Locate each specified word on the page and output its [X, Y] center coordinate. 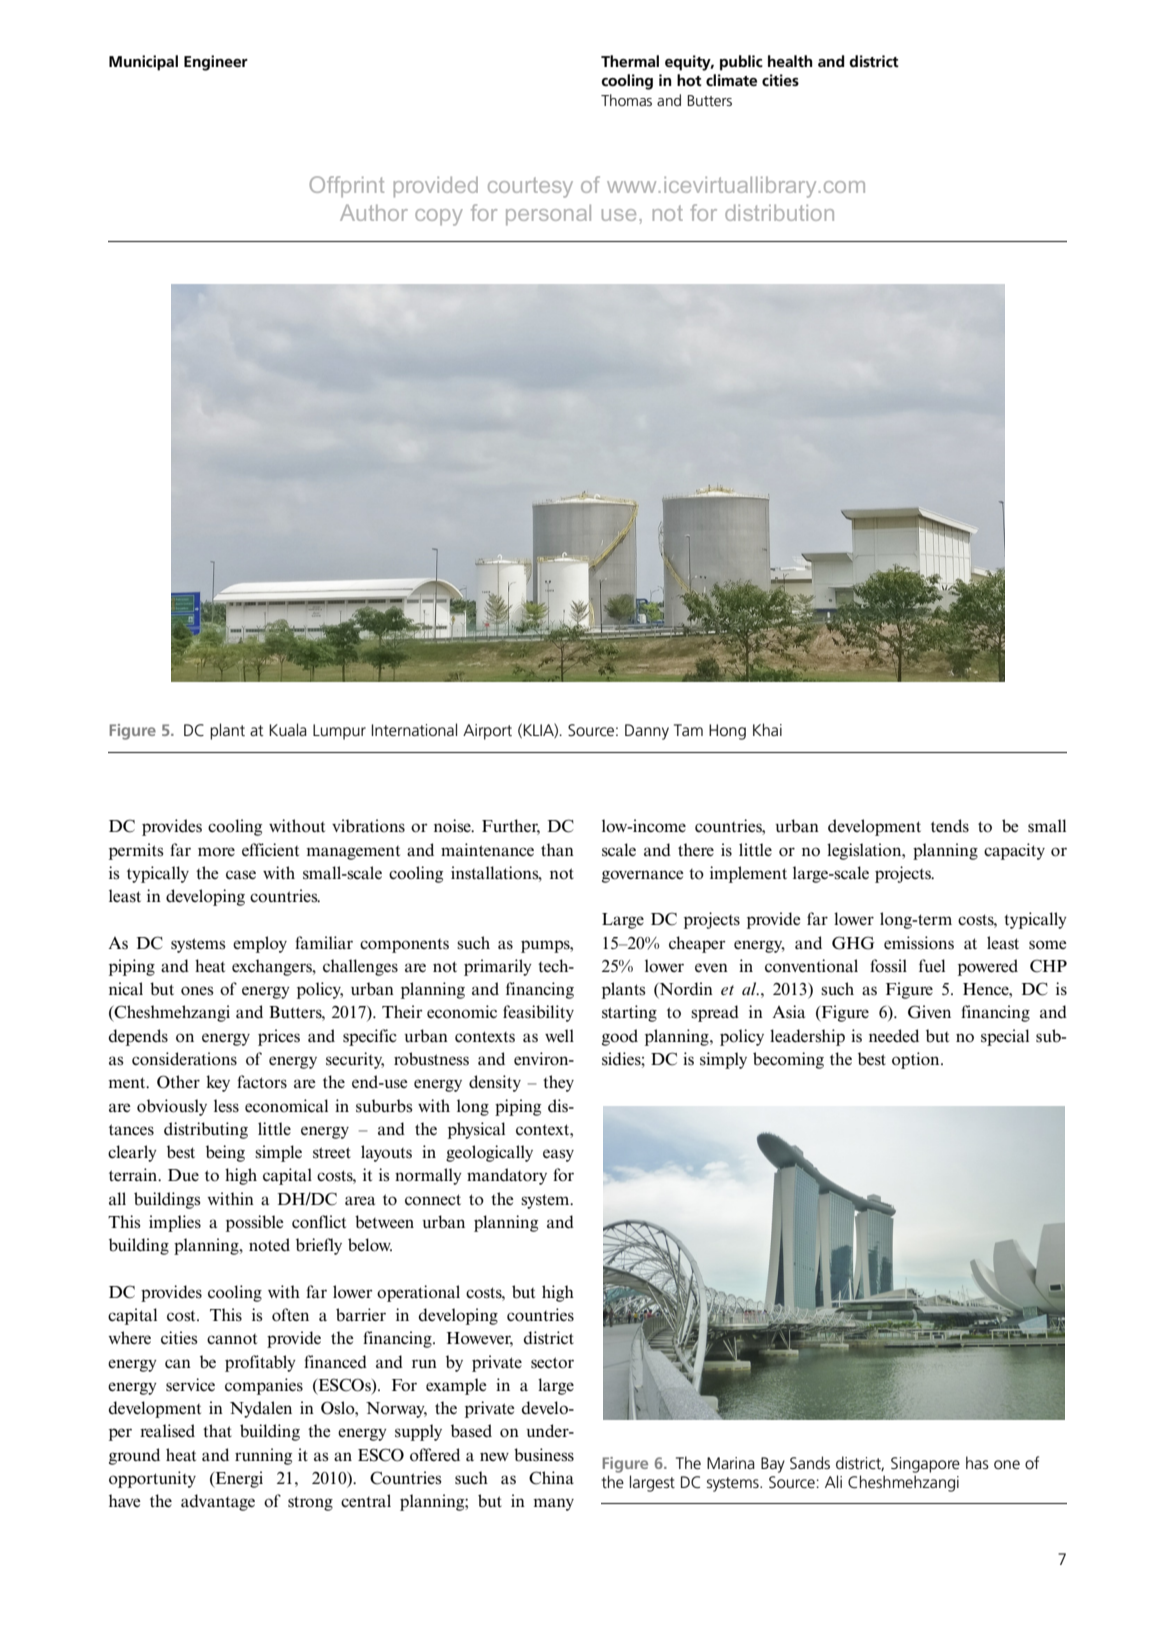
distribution [779, 212]
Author [374, 212]
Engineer [216, 63]
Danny [647, 732]
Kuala [288, 730]
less [226, 1106]
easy [558, 1155]
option [917, 1060]
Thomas [626, 100]
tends [950, 826]
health [790, 61]
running [263, 1456]
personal [548, 214]
